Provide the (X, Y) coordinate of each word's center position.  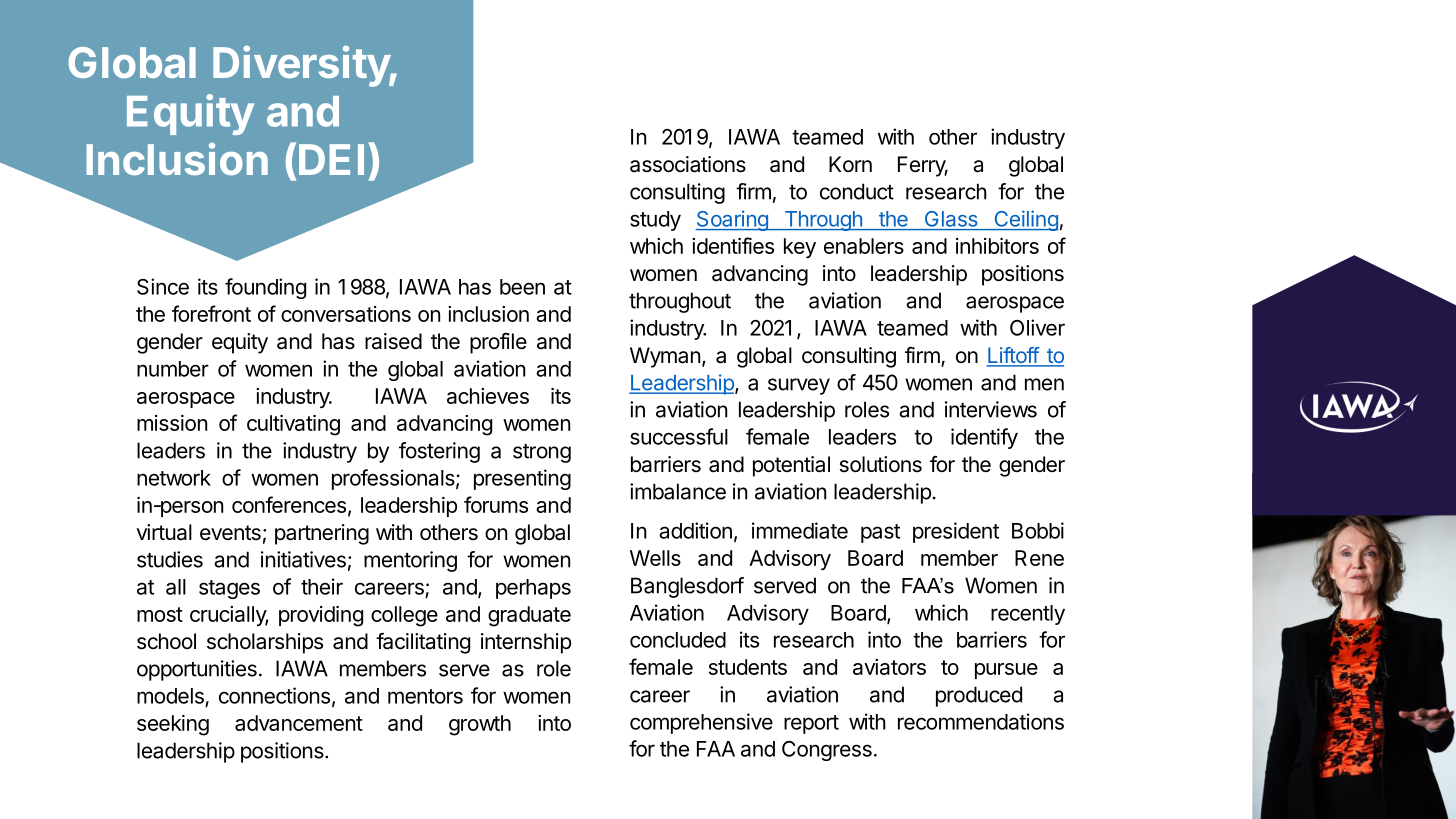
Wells (655, 558)
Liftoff (1013, 356)
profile (498, 343)
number (173, 369)
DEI (331, 159)
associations (688, 164)
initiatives (303, 559)
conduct (857, 191)
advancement (299, 723)
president (956, 532)
